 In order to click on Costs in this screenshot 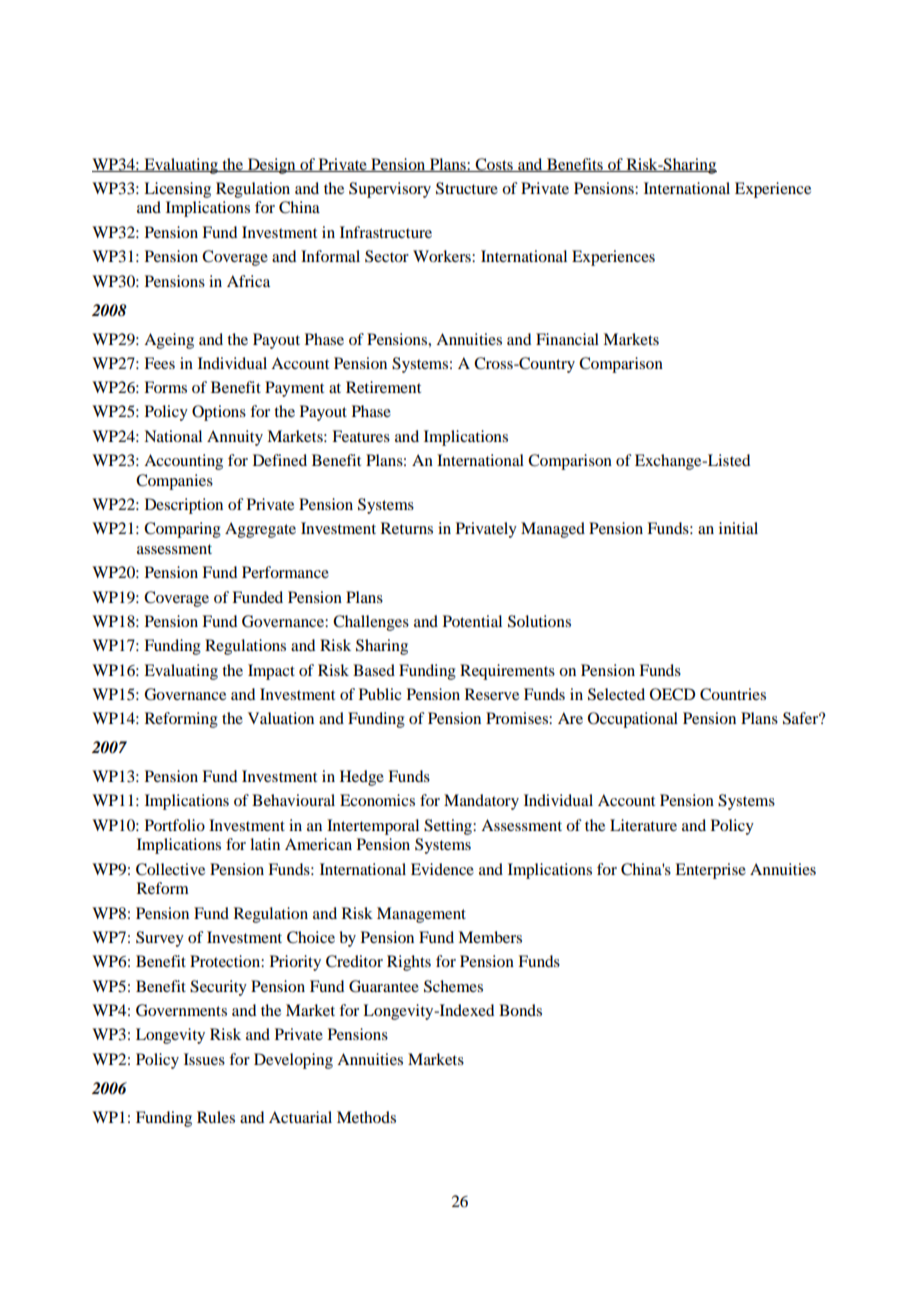, I will do `click(494, 165)`.
